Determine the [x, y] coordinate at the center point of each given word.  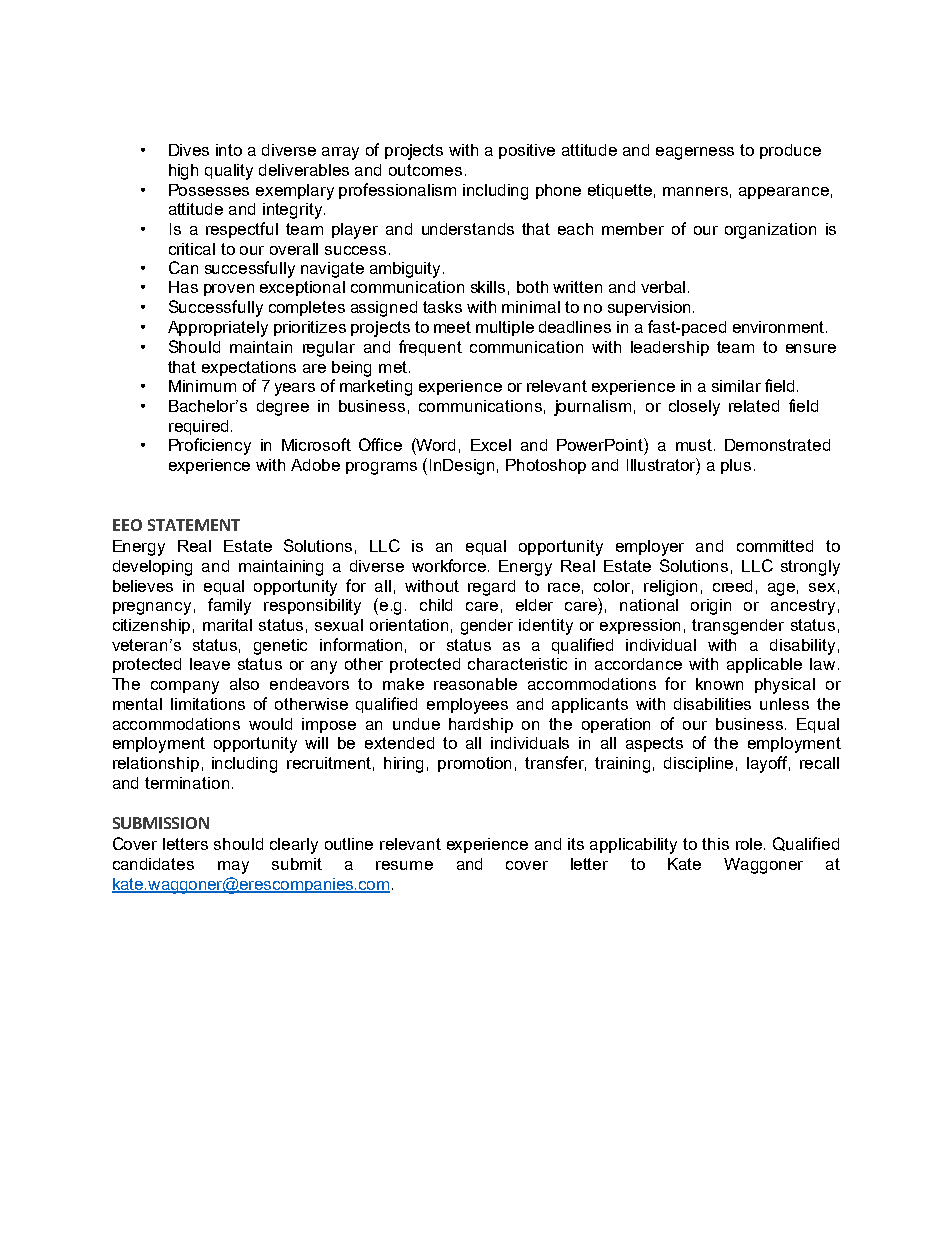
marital [227, 625]
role [750, 844]
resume [404, 865]
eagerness [695, 153]
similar [736, 386]
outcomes [425, 170]
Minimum [202, 386]
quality [229, 172]
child [436, 605]
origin [711, 607]
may [233, 867]
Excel [491, 445]
